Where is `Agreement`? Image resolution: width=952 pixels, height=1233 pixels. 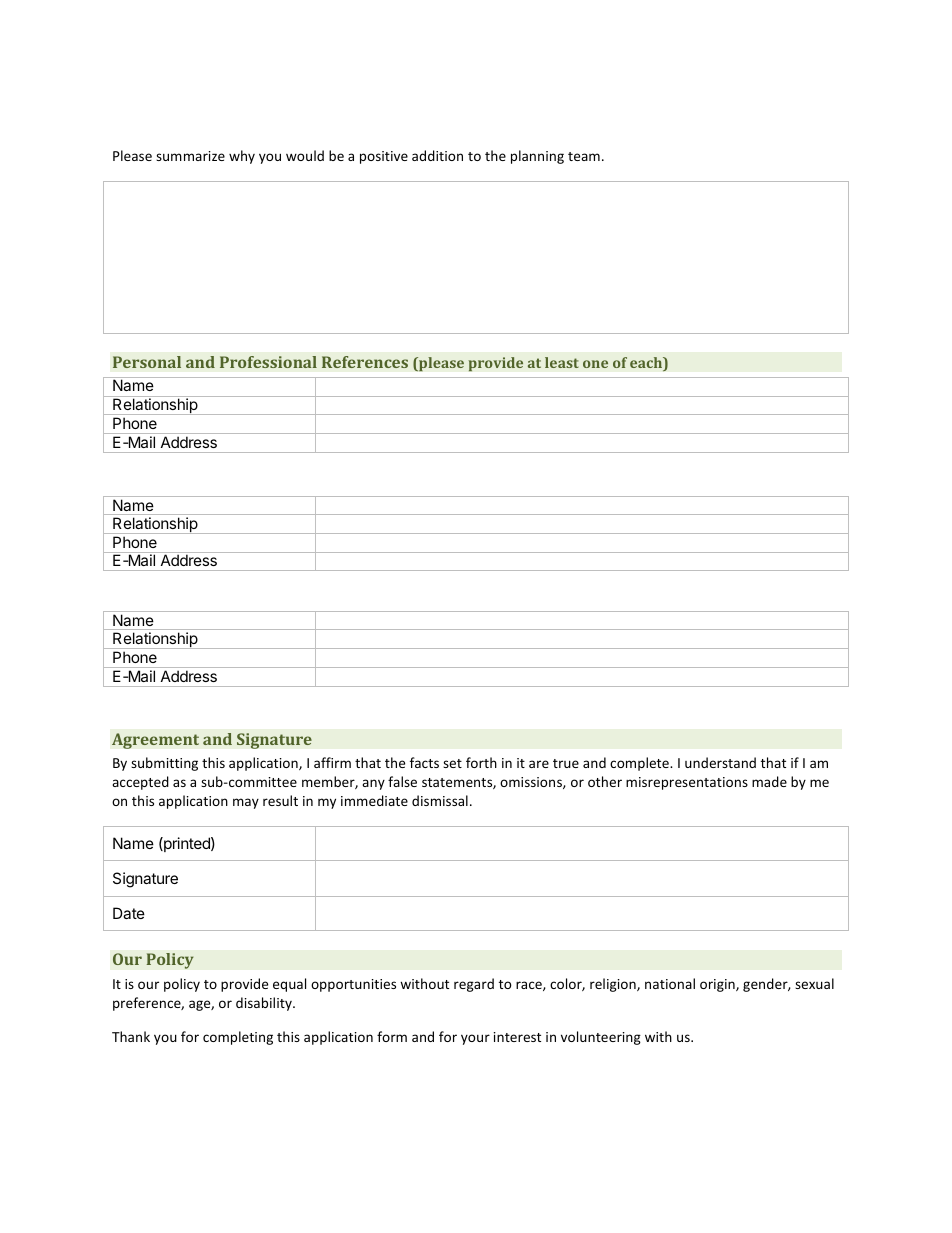
Agreement is located at coordinates (155, 741).
